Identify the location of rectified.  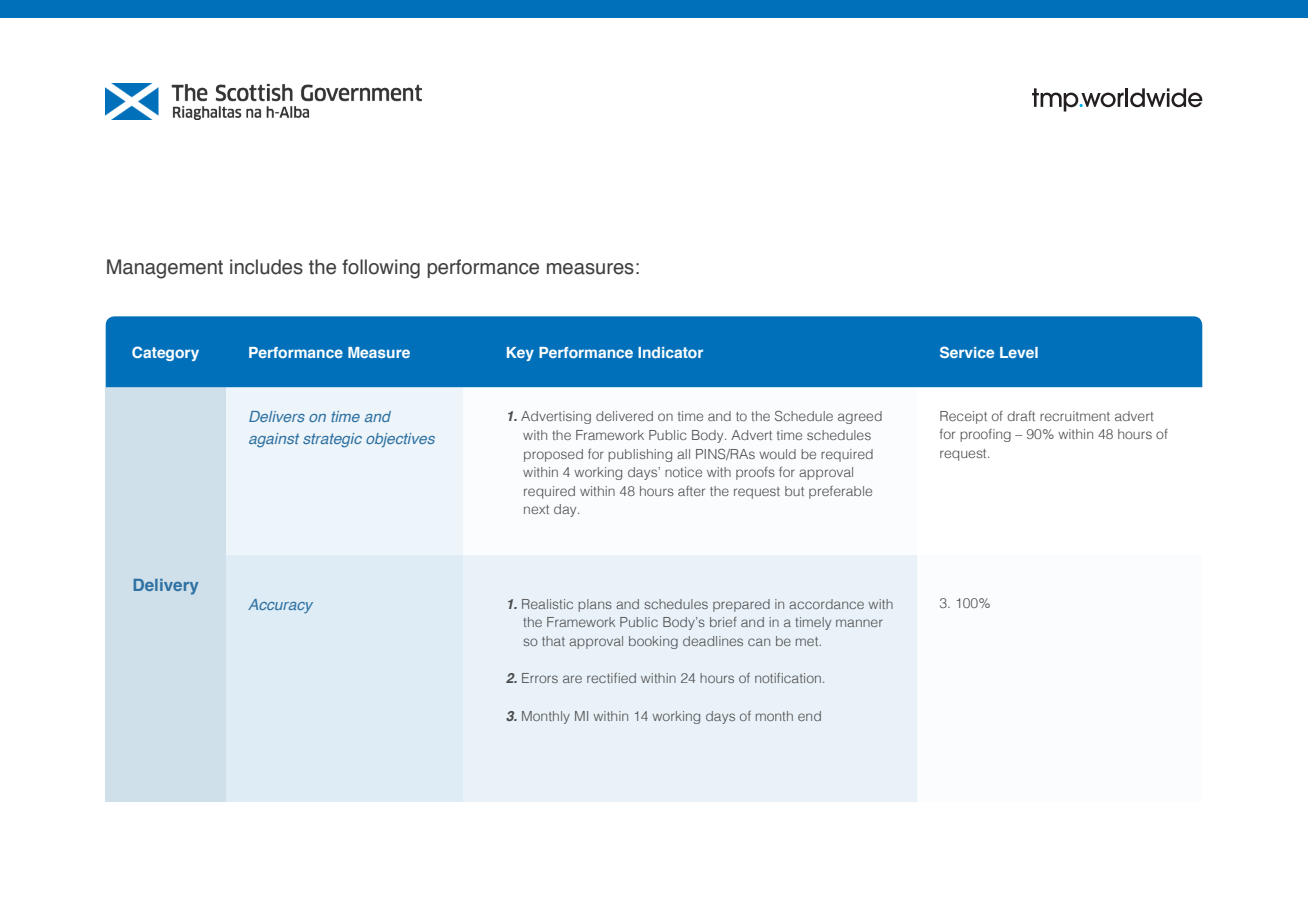
(611, 678).
